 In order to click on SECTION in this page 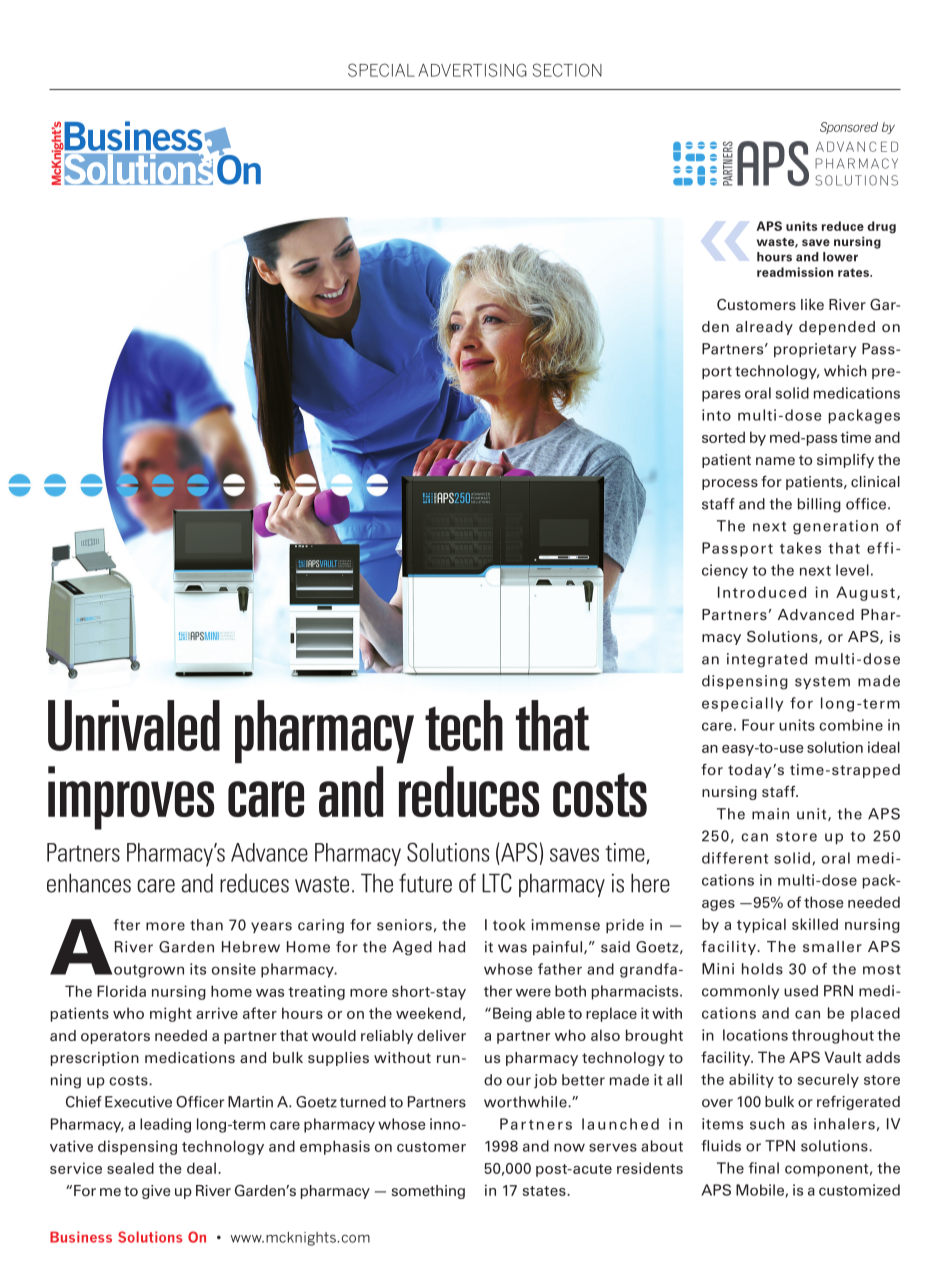, I will do `click(567, 70)`.
